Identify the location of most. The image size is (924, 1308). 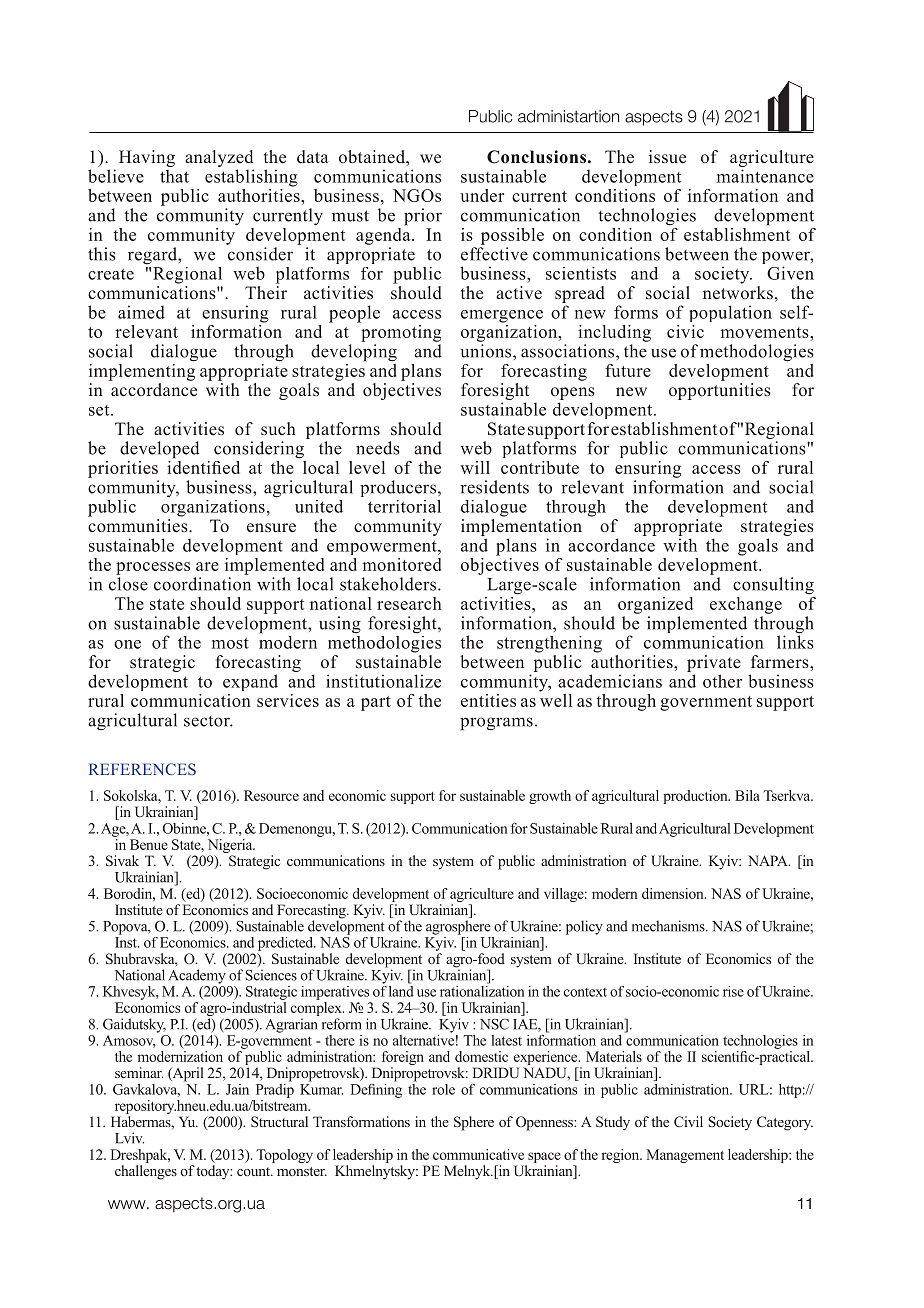
(230, 643).
